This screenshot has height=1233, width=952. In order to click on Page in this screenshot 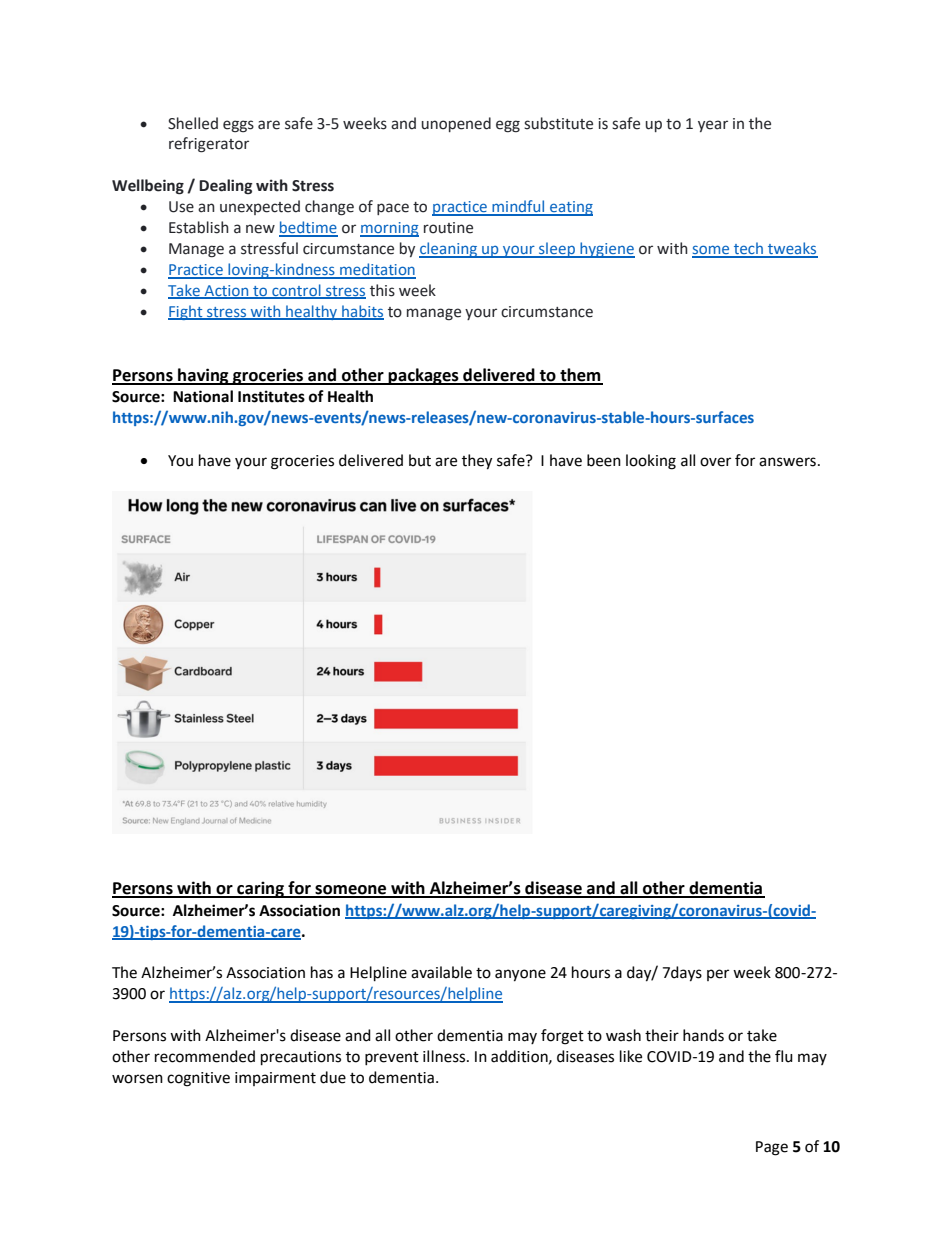, I will do `click(772, 1148)`.
